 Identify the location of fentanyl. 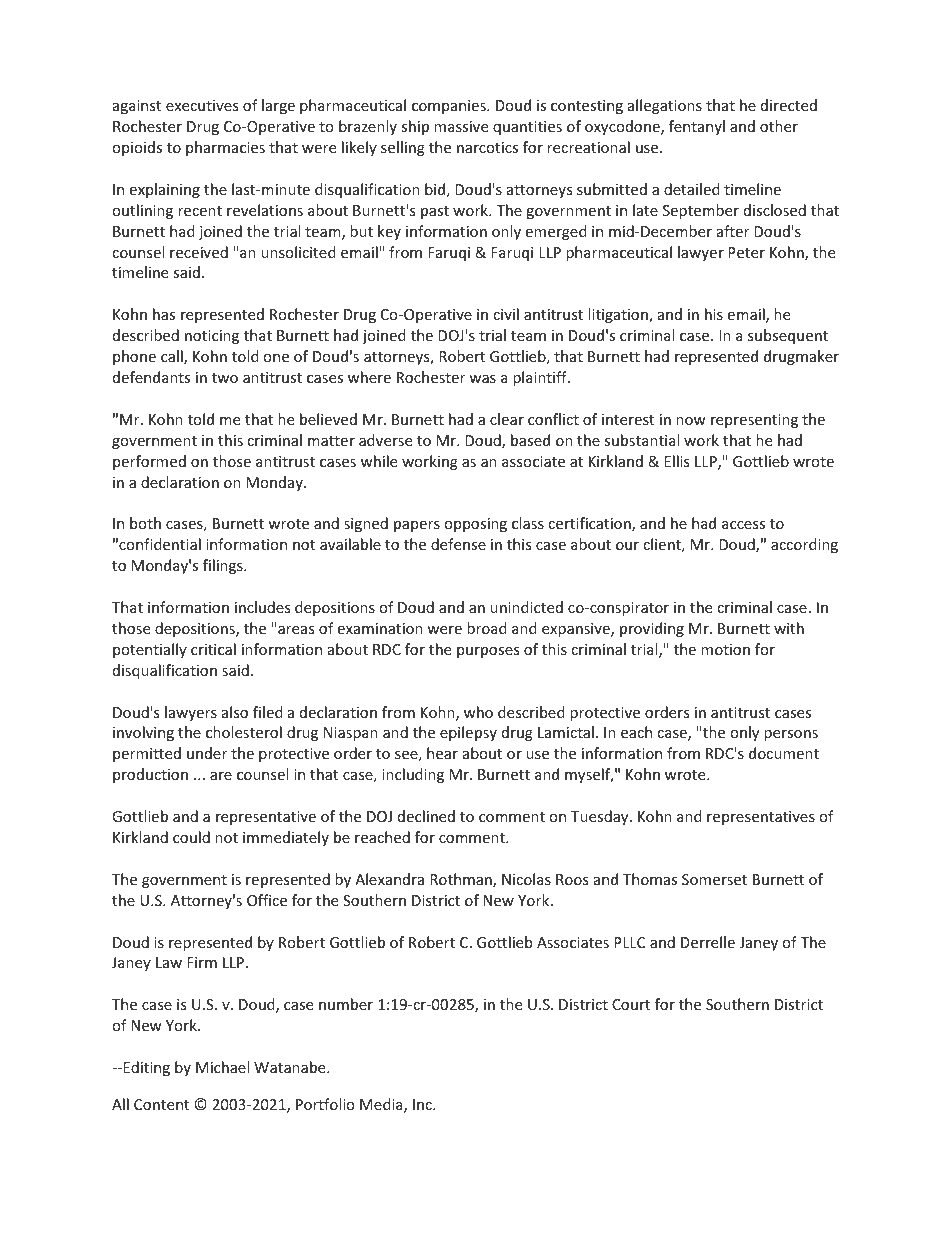
(697, 127).
